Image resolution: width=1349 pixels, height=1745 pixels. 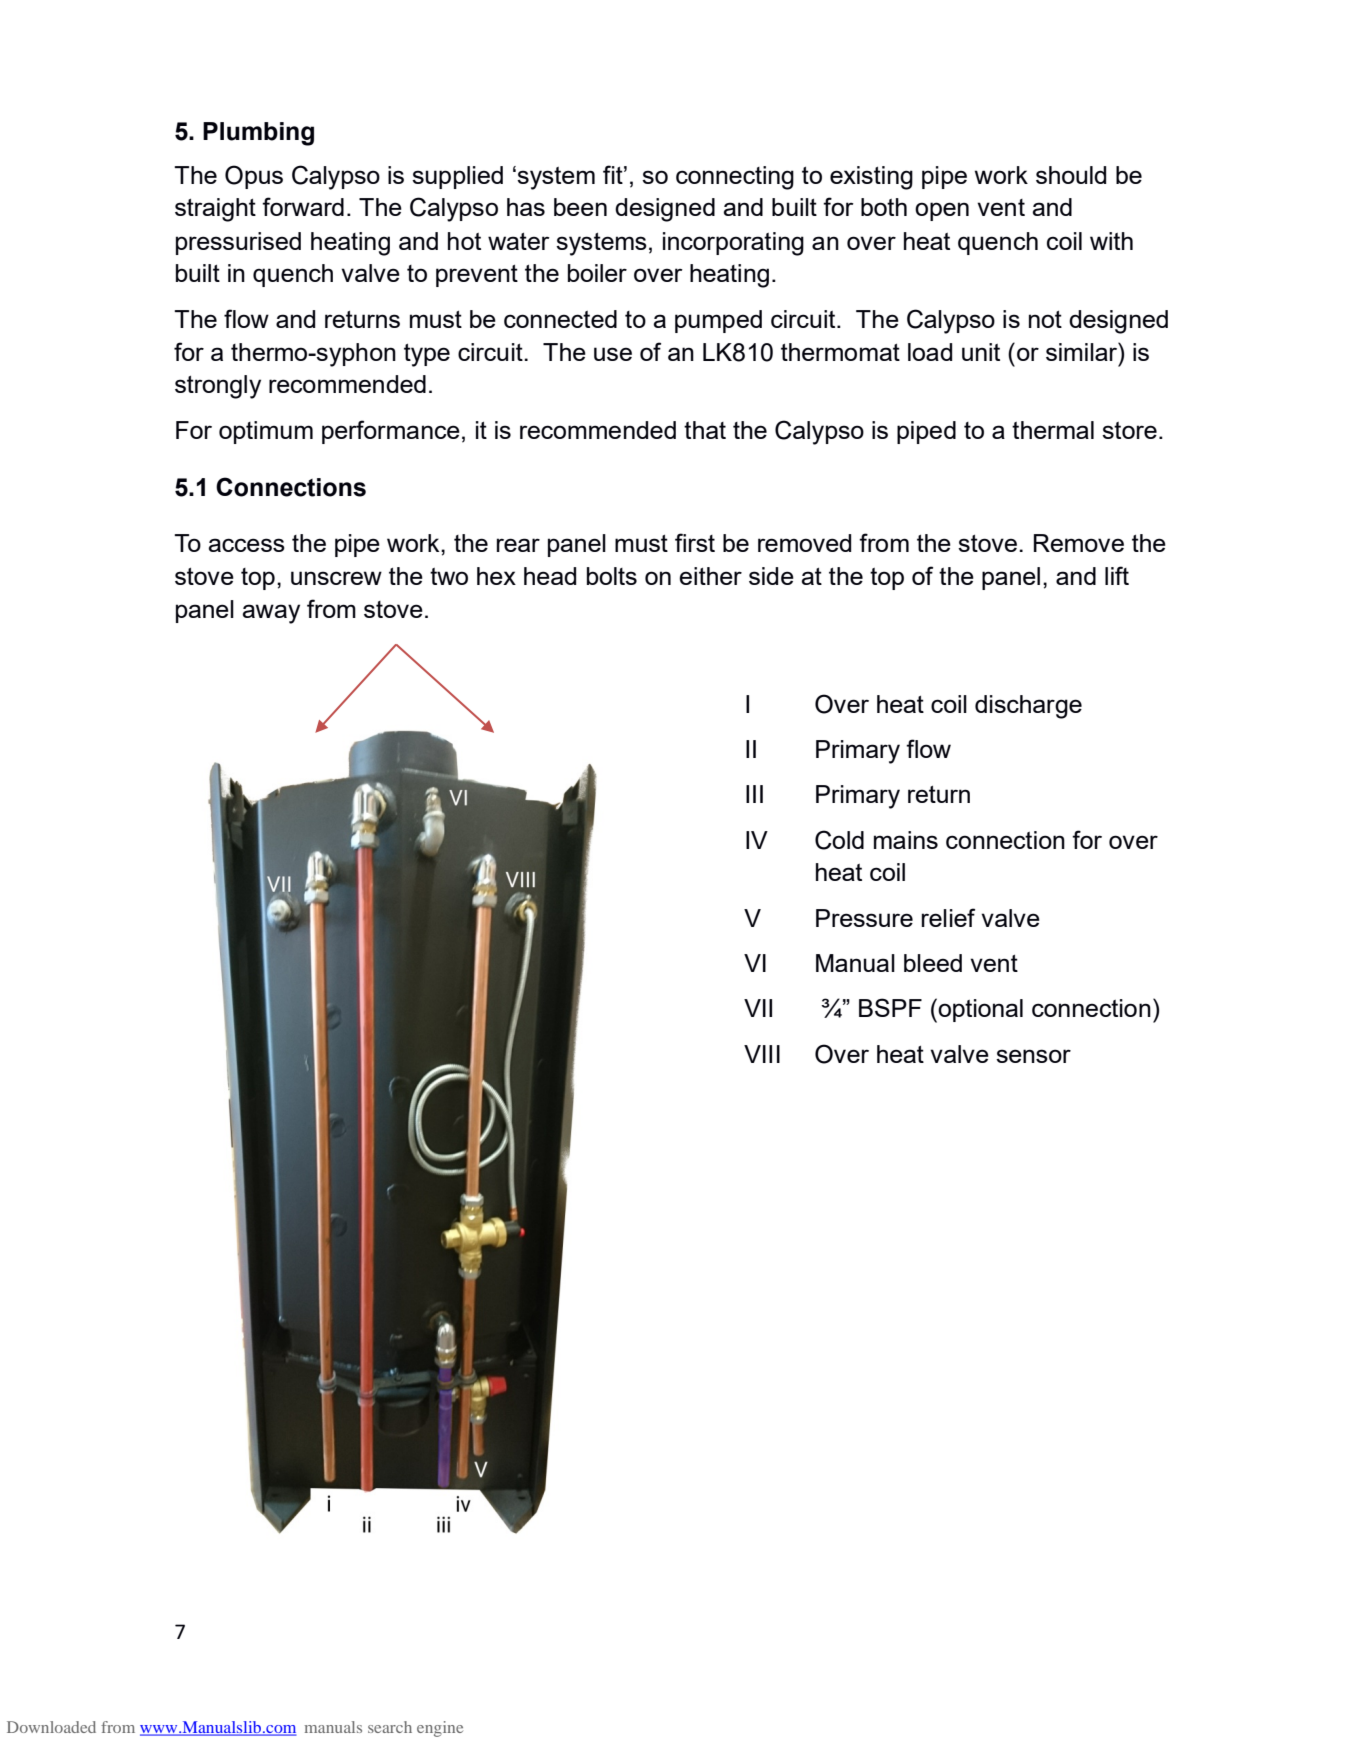 What do you see at coordinates (303, 206) in the screenshot?
I see `forward` at bounding box center [303, 206].
